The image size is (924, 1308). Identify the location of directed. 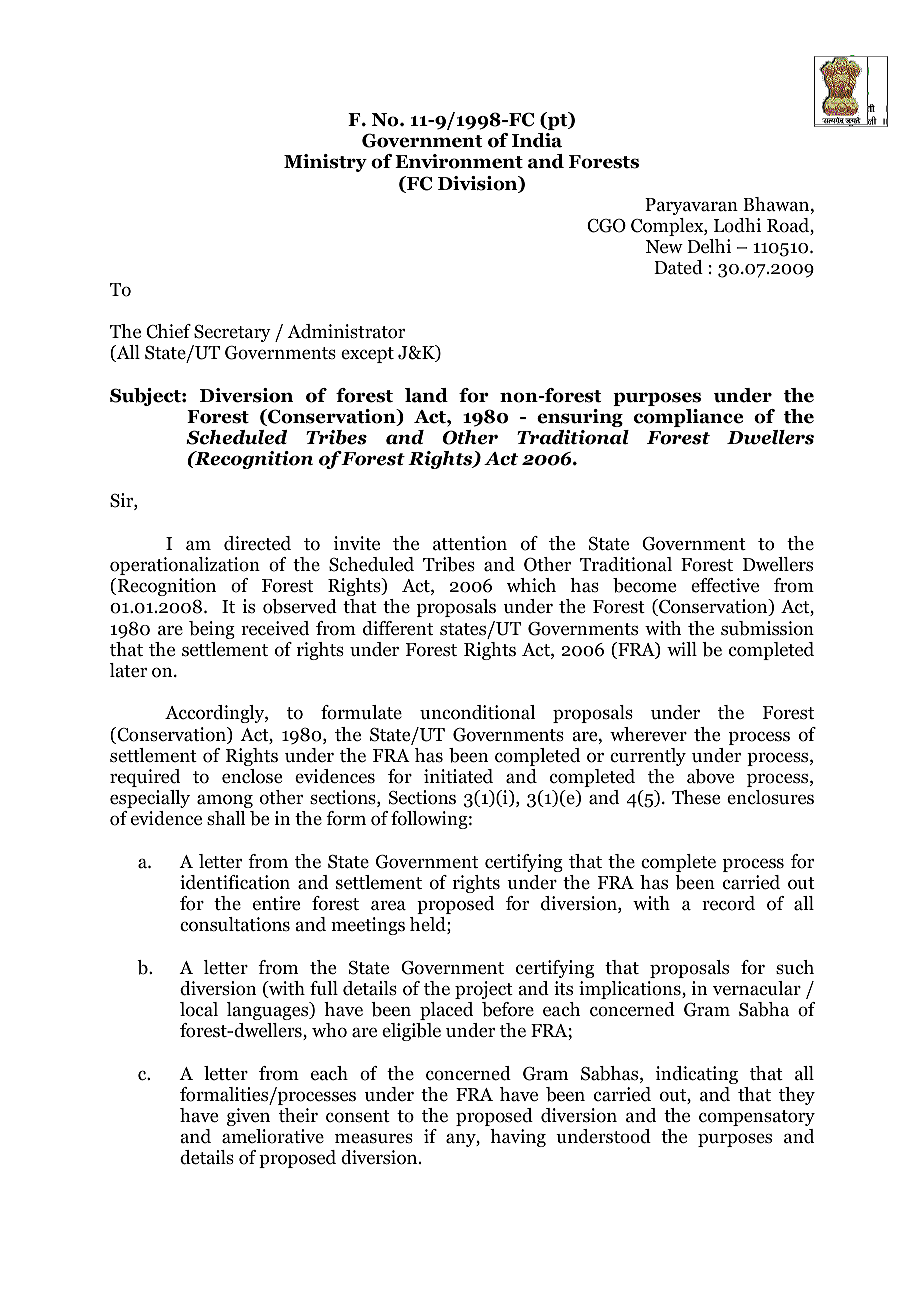
(257, 543).
